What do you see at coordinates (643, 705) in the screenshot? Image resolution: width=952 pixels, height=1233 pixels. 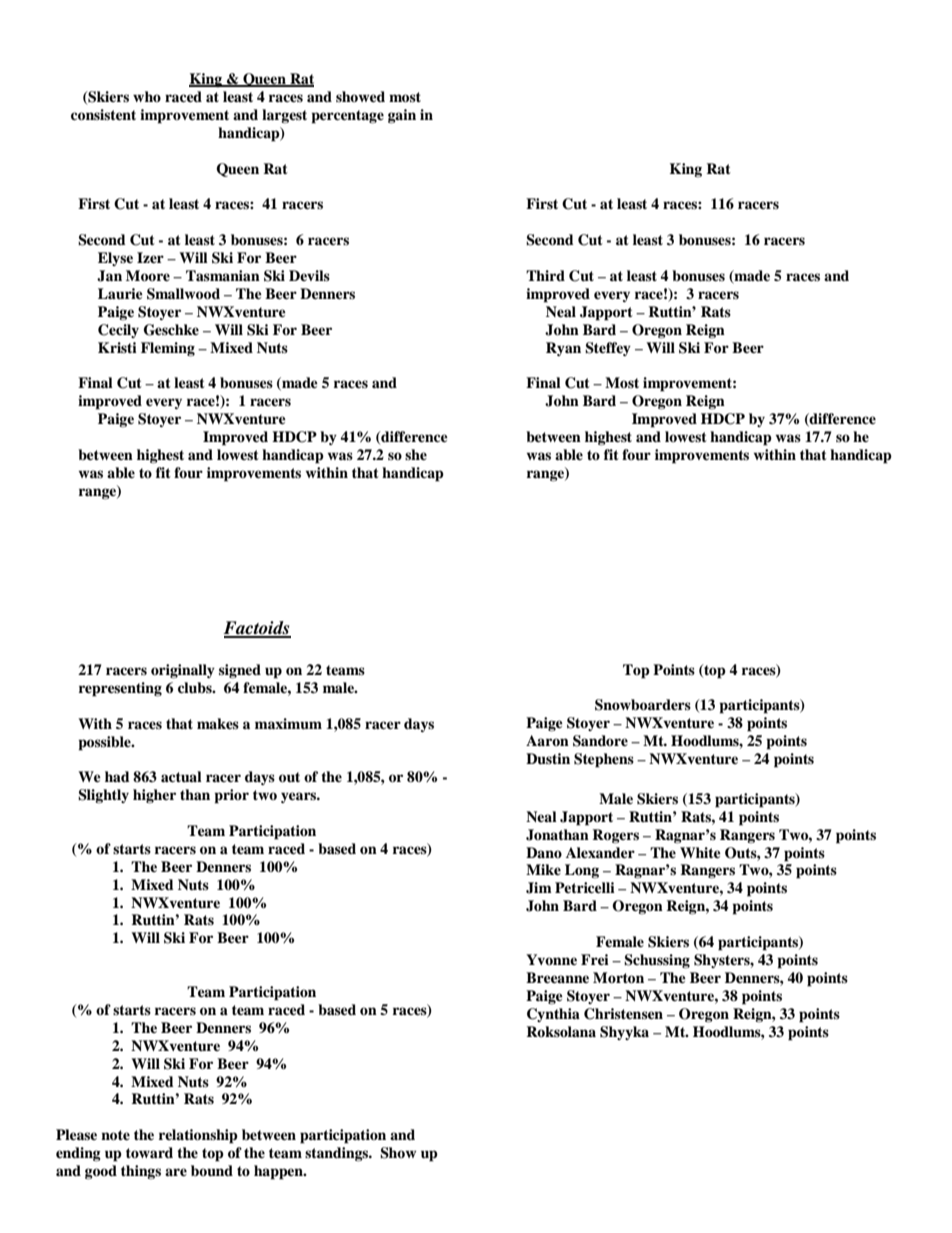 I see `Snowboarders` at bounding box center [643, 705].
